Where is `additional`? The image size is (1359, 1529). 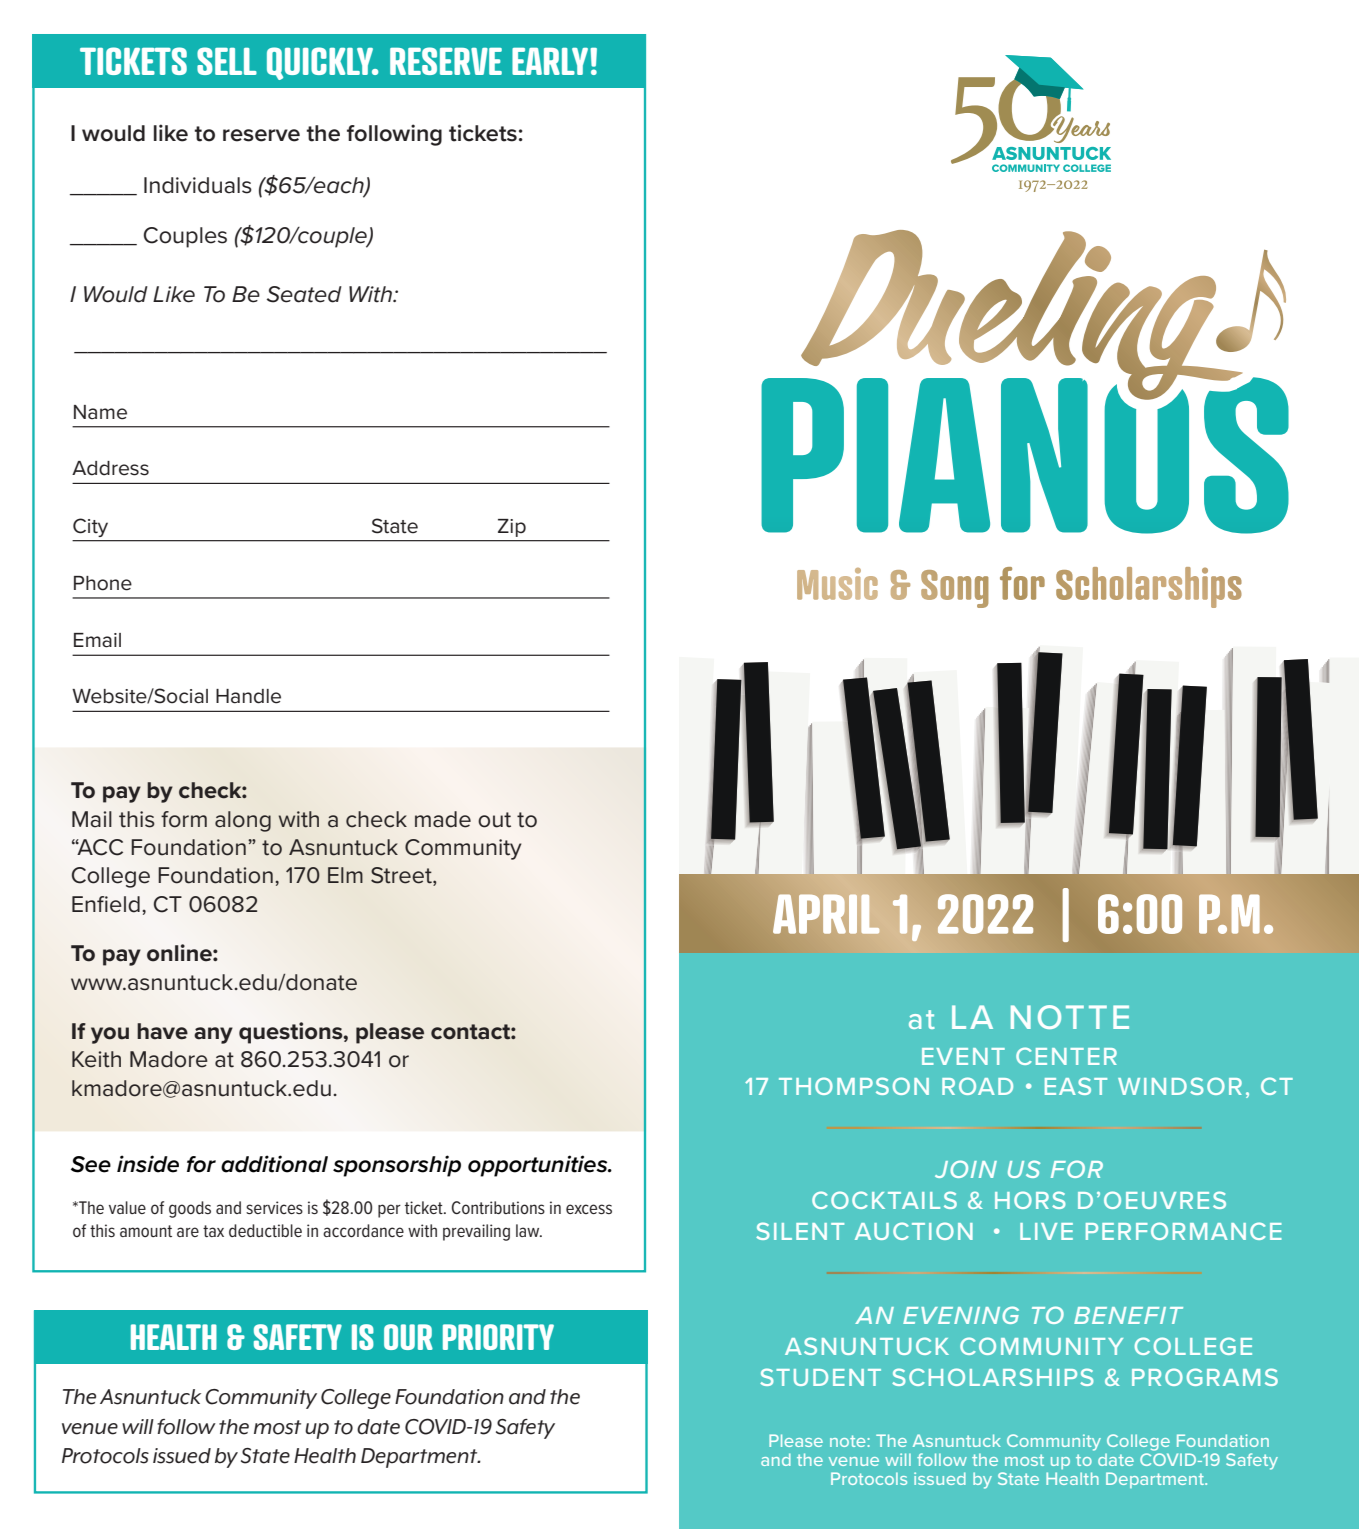 additional is located at coordinates (274, 1164).
